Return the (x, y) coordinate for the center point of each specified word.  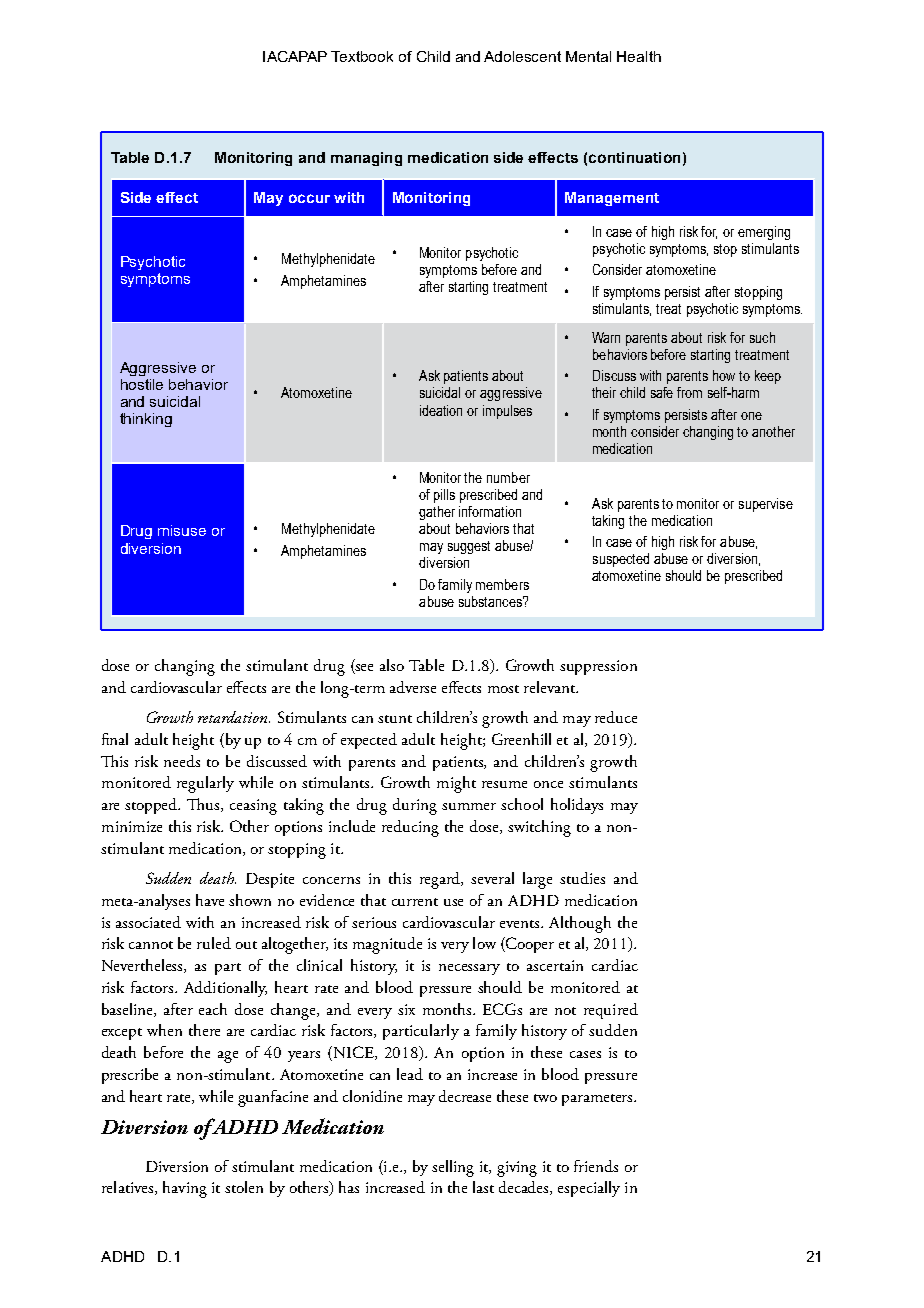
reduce (616, 717)
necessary (469, 969)
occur (309, 198)
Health (639, 56)
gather (437, 513)
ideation (441, 410)
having (185, 1189)
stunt (395, 719)
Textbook (362, 56)
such (762, 337)
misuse (182, 530)
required (611, 1011)
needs (182, 761)
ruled (214, 943)
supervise (766, 505)
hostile (142, 384)
